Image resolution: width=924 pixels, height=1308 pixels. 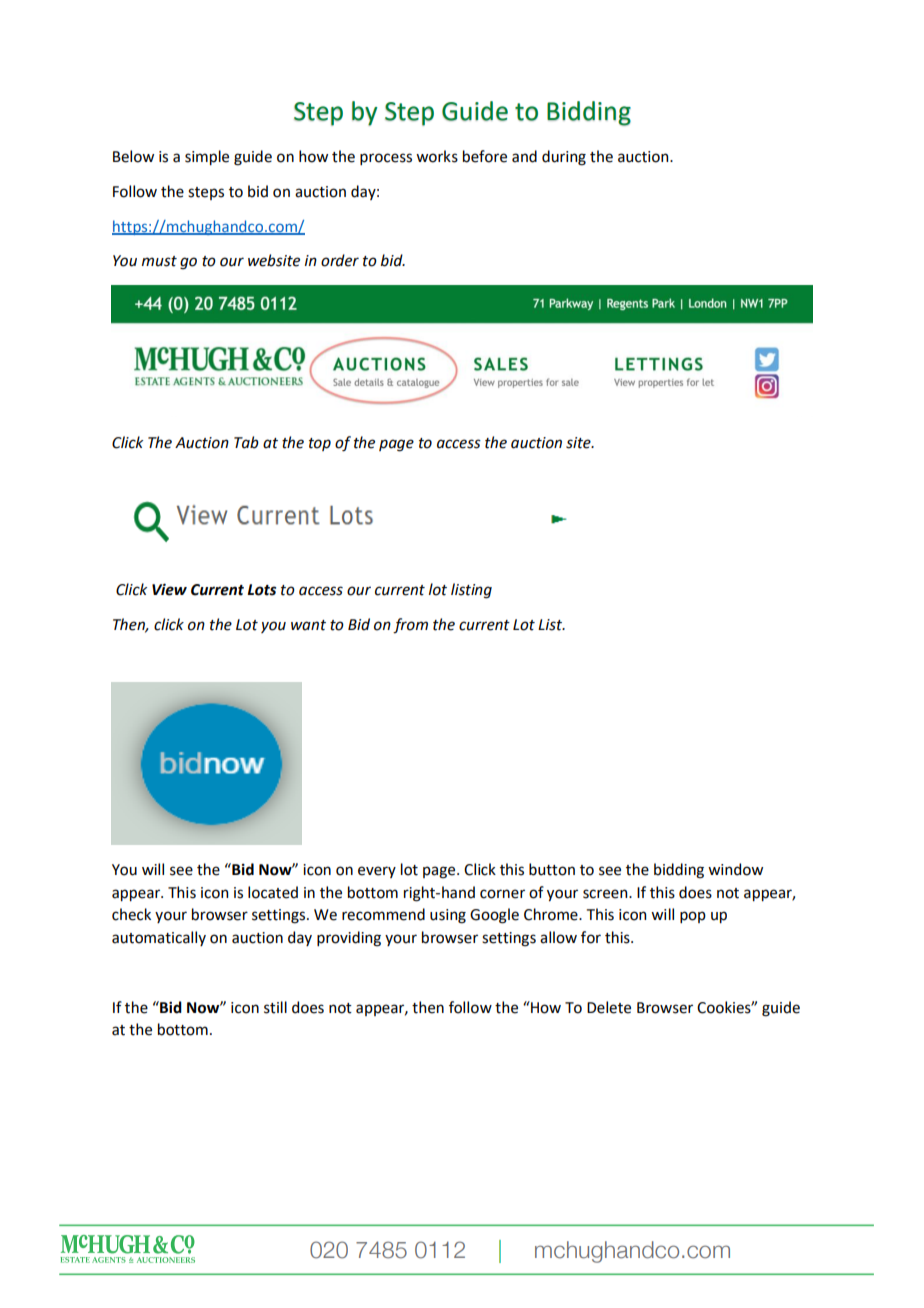 What do you see at coordinates (437, 156) in the screenshot?
I see `works` at bounding box center [437, 156].
